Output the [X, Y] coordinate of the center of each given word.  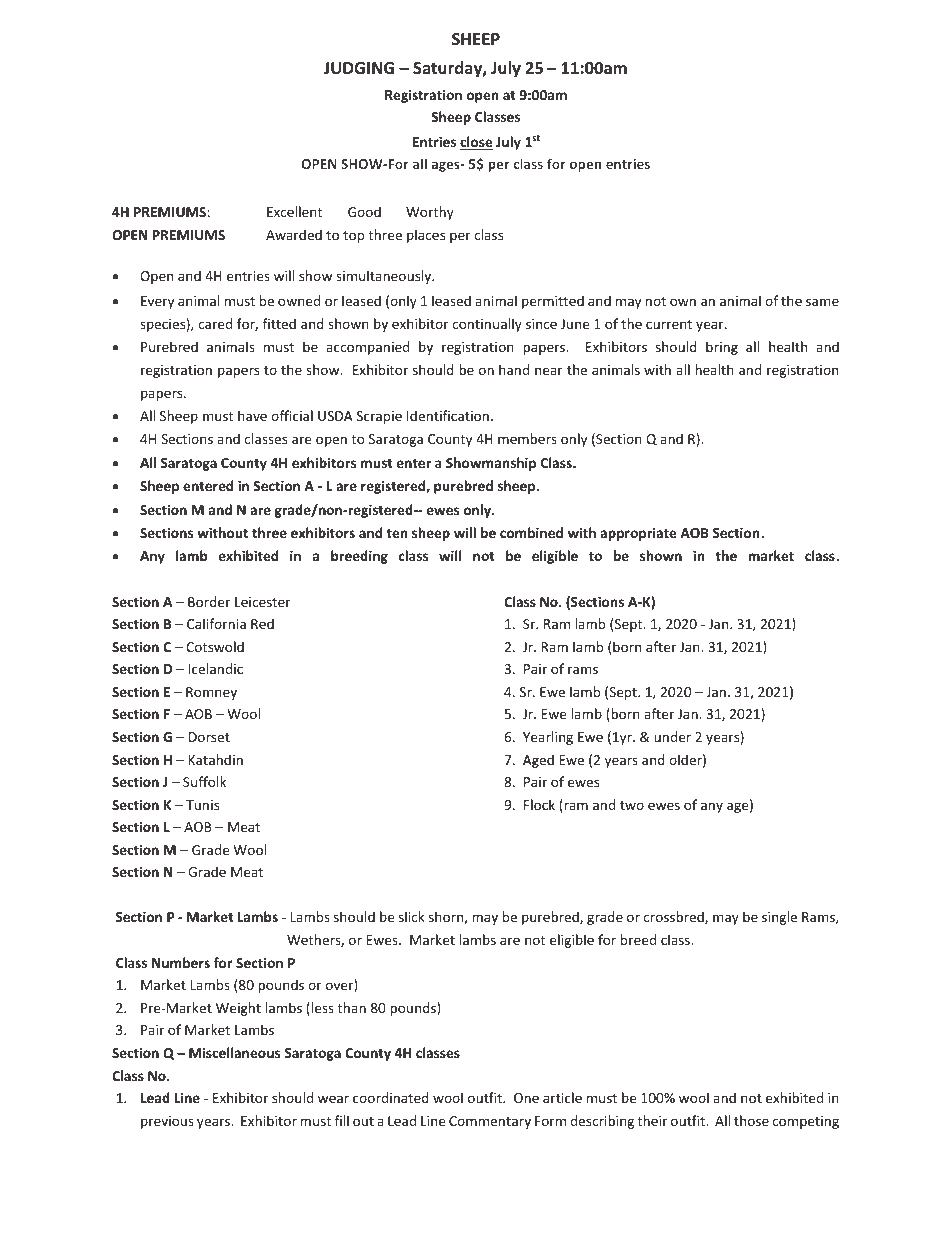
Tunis [202, 805]
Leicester [262, 602]
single [779, 918]
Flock [539, 804]
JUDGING [359, 68]
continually [487, 325]
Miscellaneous [234, 1052]
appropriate [638, 534]
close [476, 143]
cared [215, 323]
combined [531, 532]
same [822, 302]
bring [722, 348]
